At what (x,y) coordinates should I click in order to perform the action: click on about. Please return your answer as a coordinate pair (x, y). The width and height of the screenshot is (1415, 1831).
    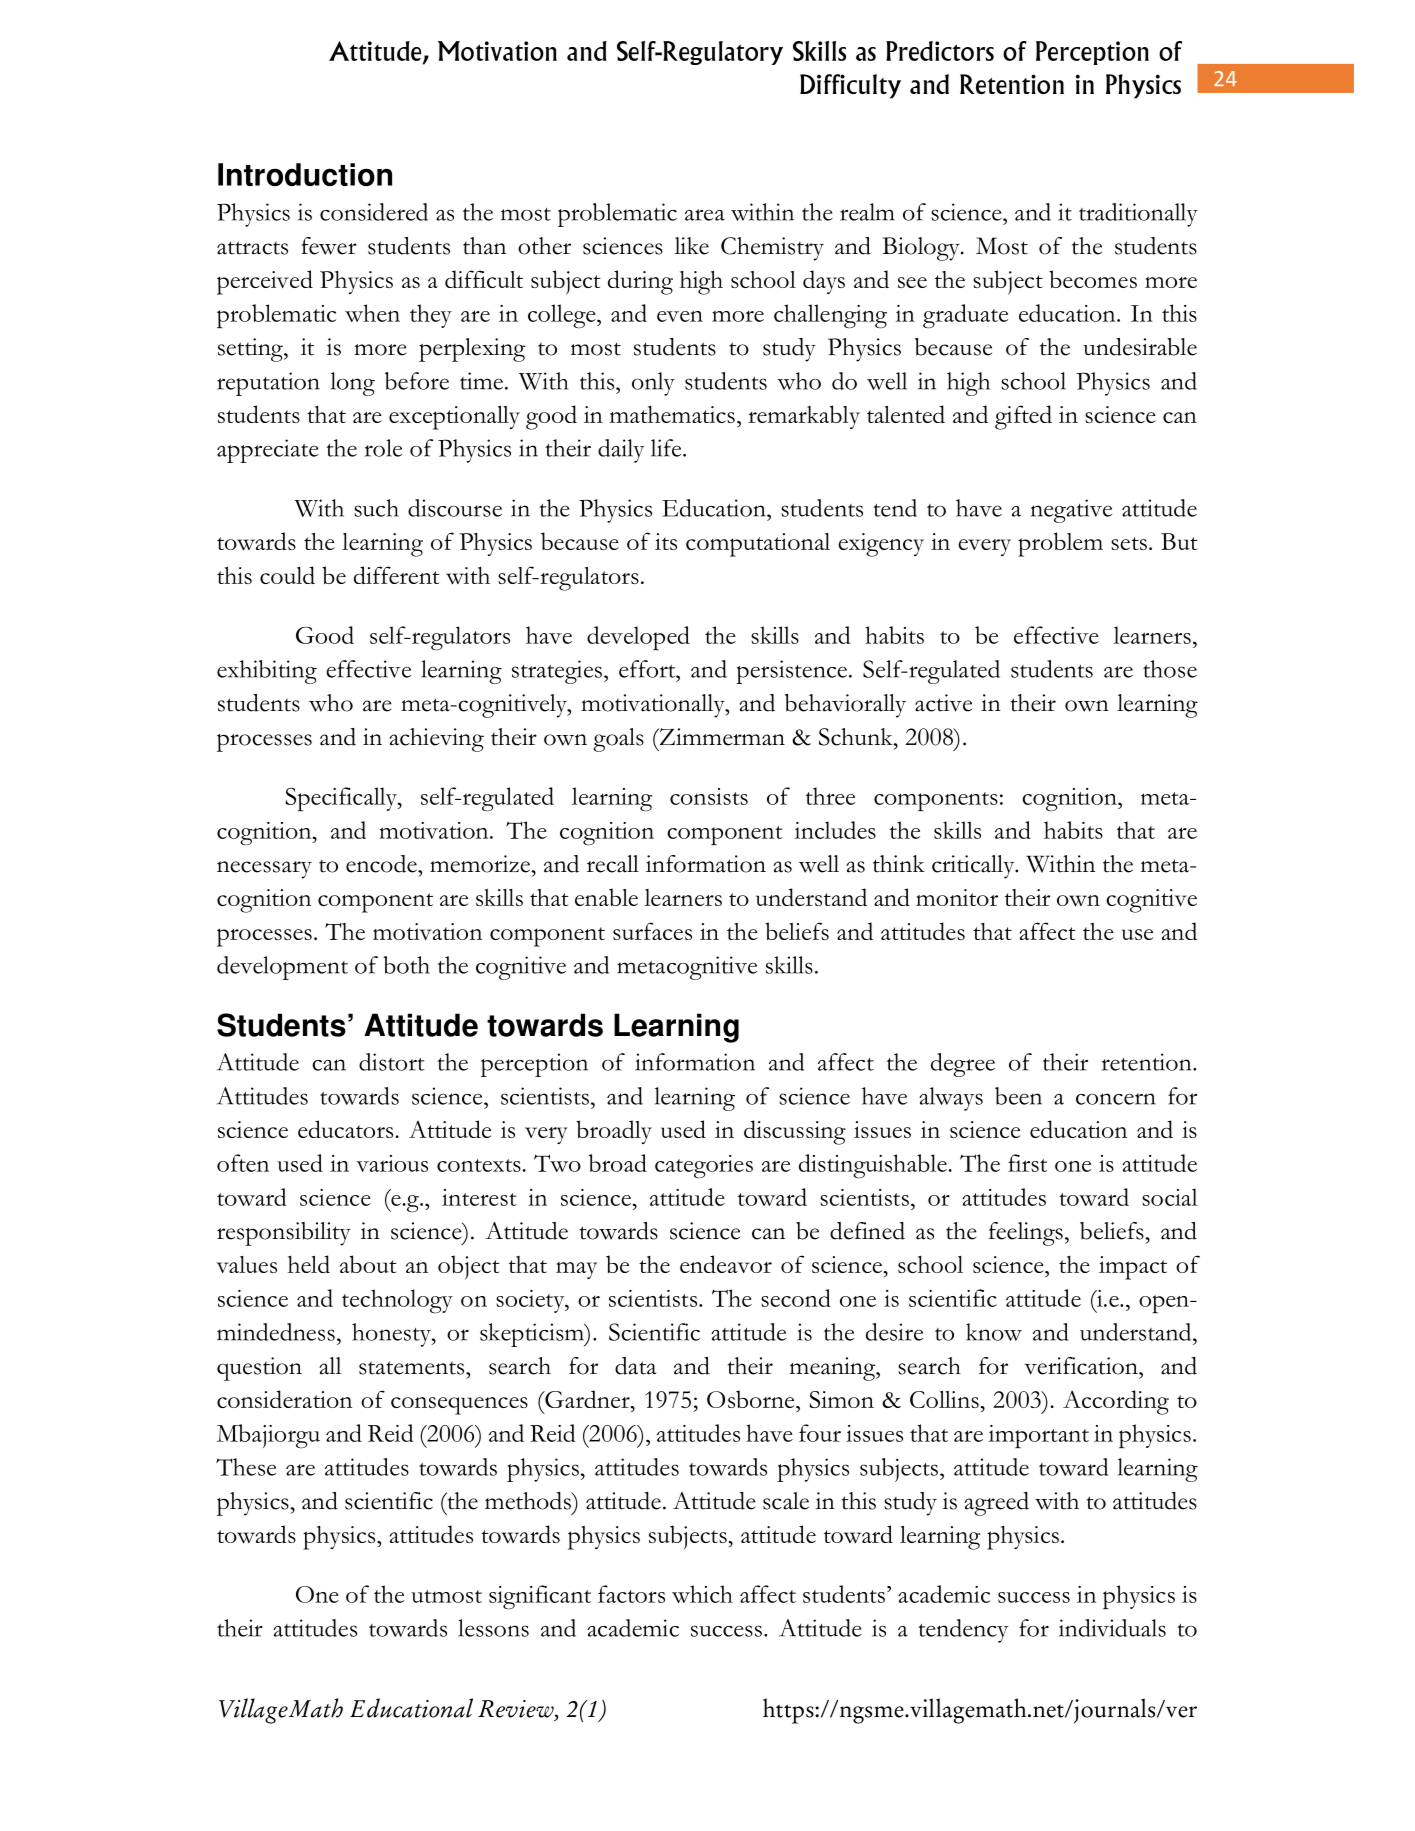
    Looking at the image, I should click on (368, 1264).
